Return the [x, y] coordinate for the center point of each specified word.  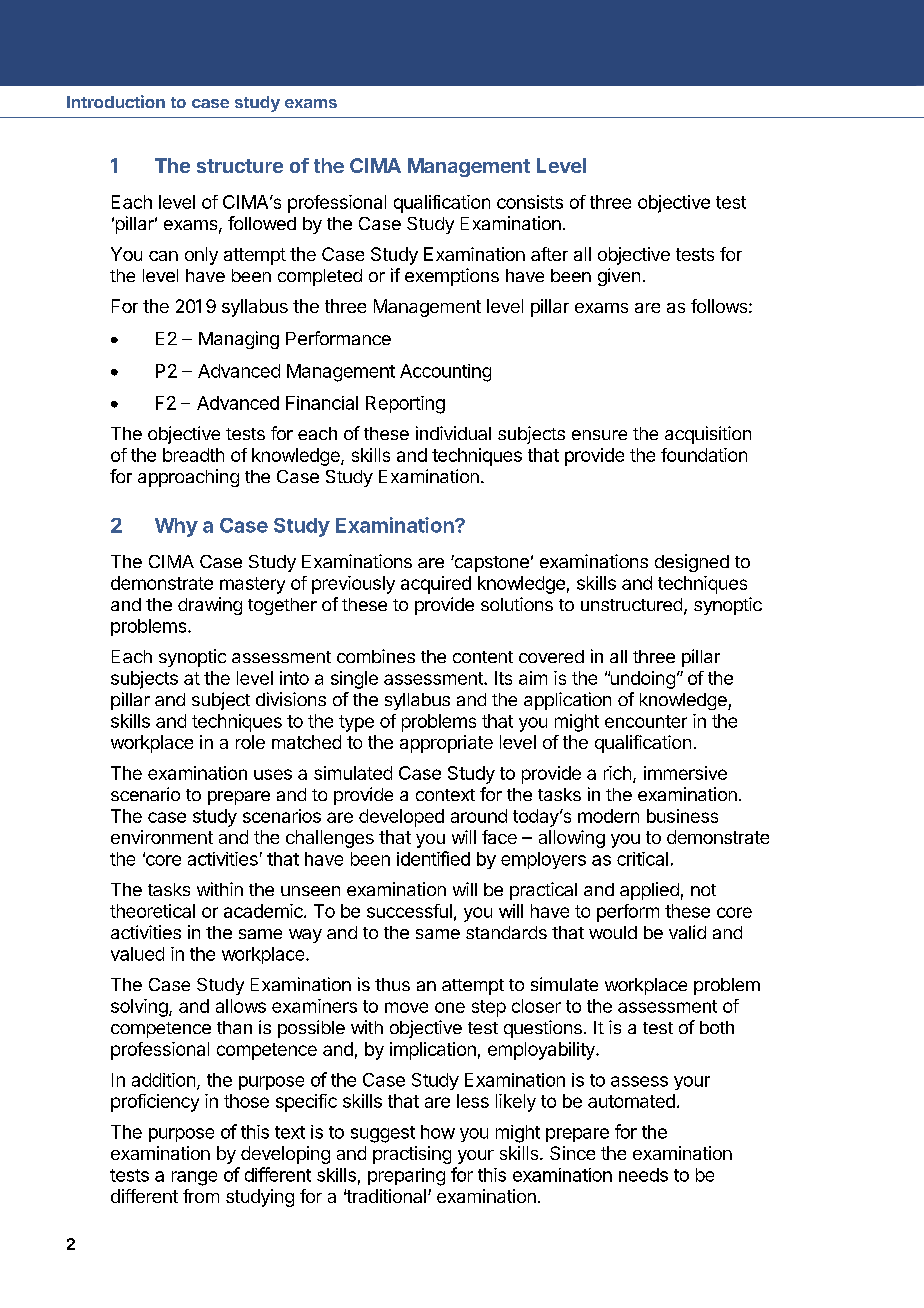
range [194, 1178]
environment [162, 837]
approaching [188, 478]
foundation [704, 455]
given [619, 277]
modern [608, 816]
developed [401, 818]
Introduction [116, 101]
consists [530, 202]
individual [453, 433]
